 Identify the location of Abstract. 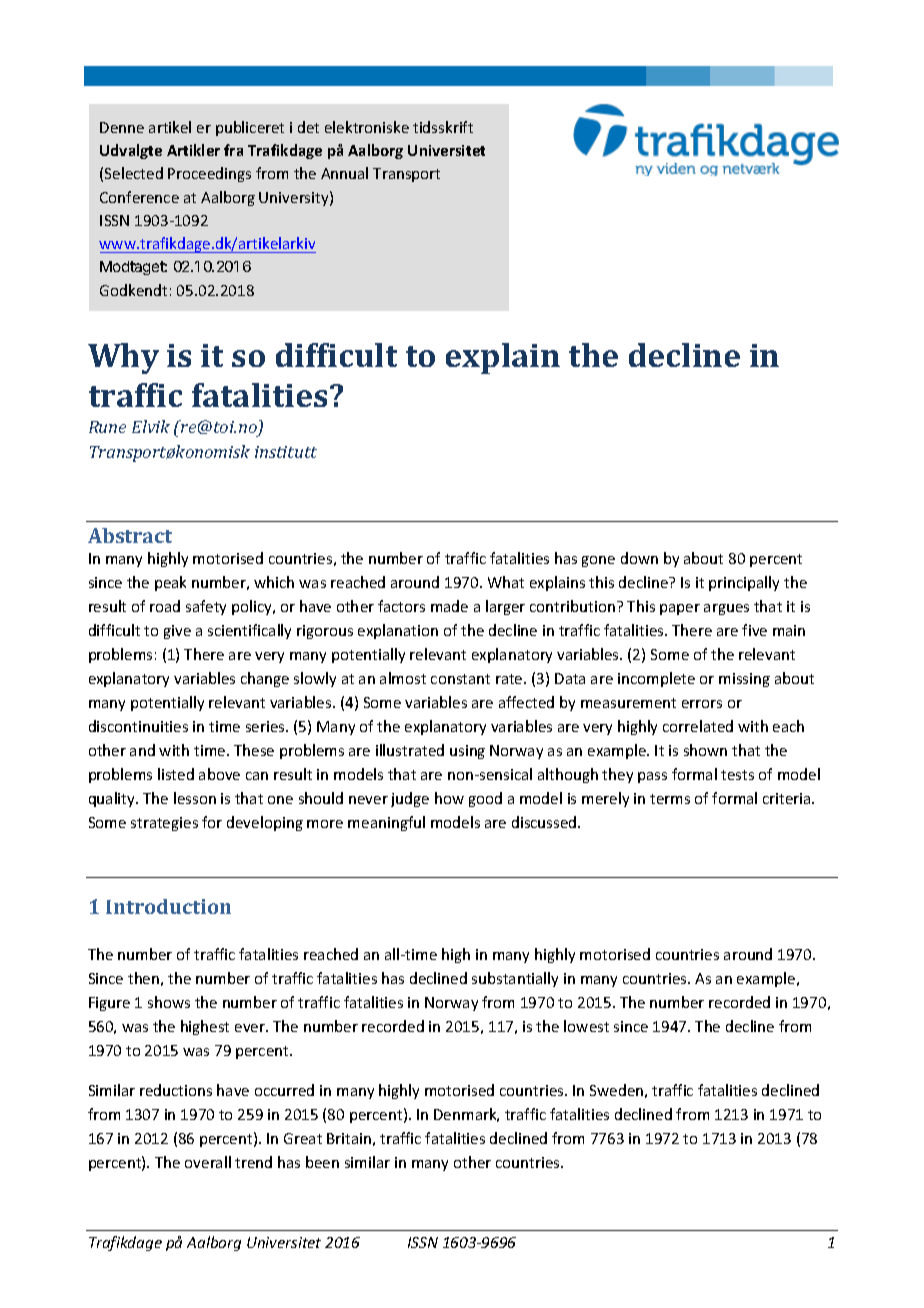
(130, 535).
